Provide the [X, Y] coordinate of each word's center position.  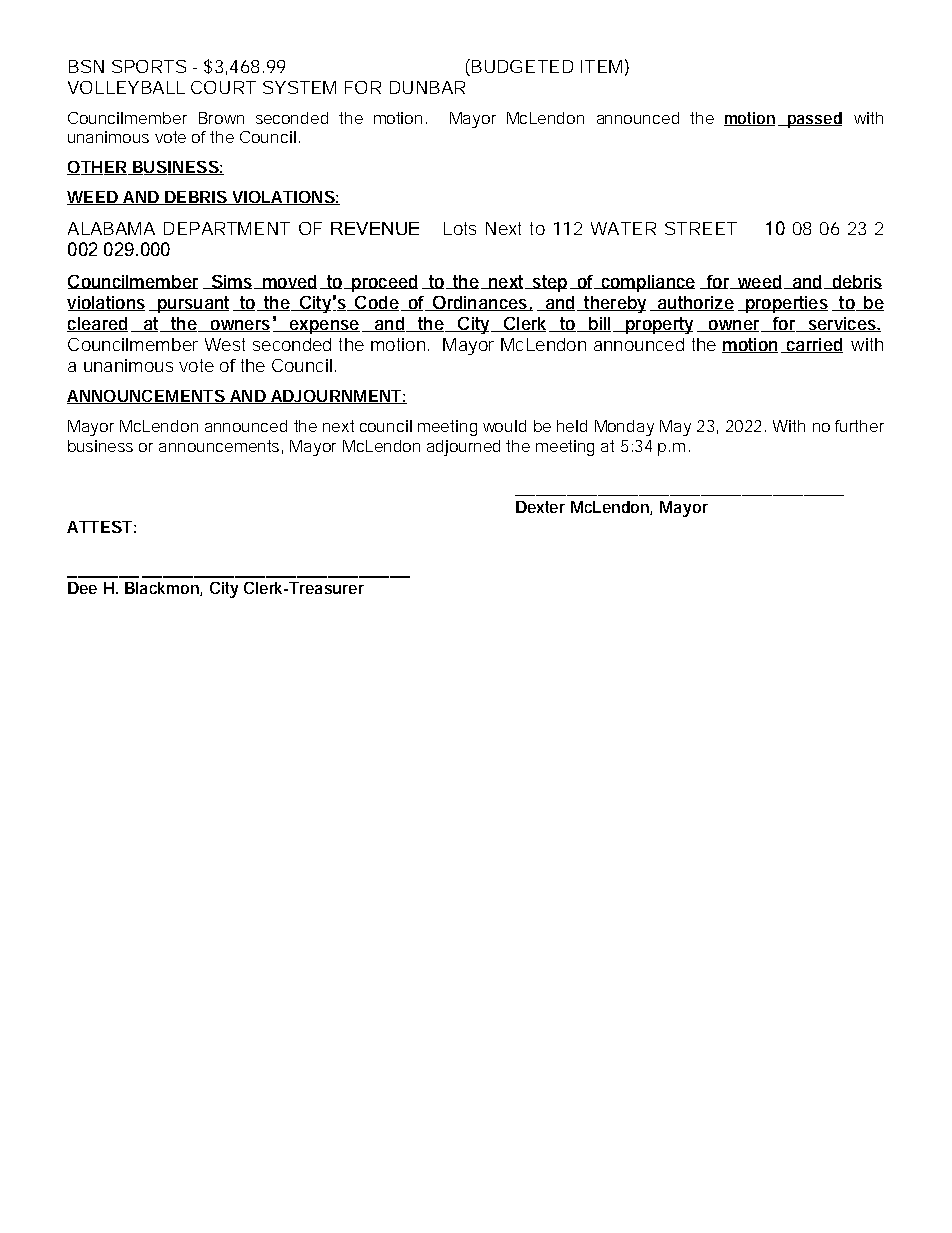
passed [814, 120]
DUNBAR [427, 87]
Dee [82, 588]
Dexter [540, 507]
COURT [223, 87]
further [859, 426]
